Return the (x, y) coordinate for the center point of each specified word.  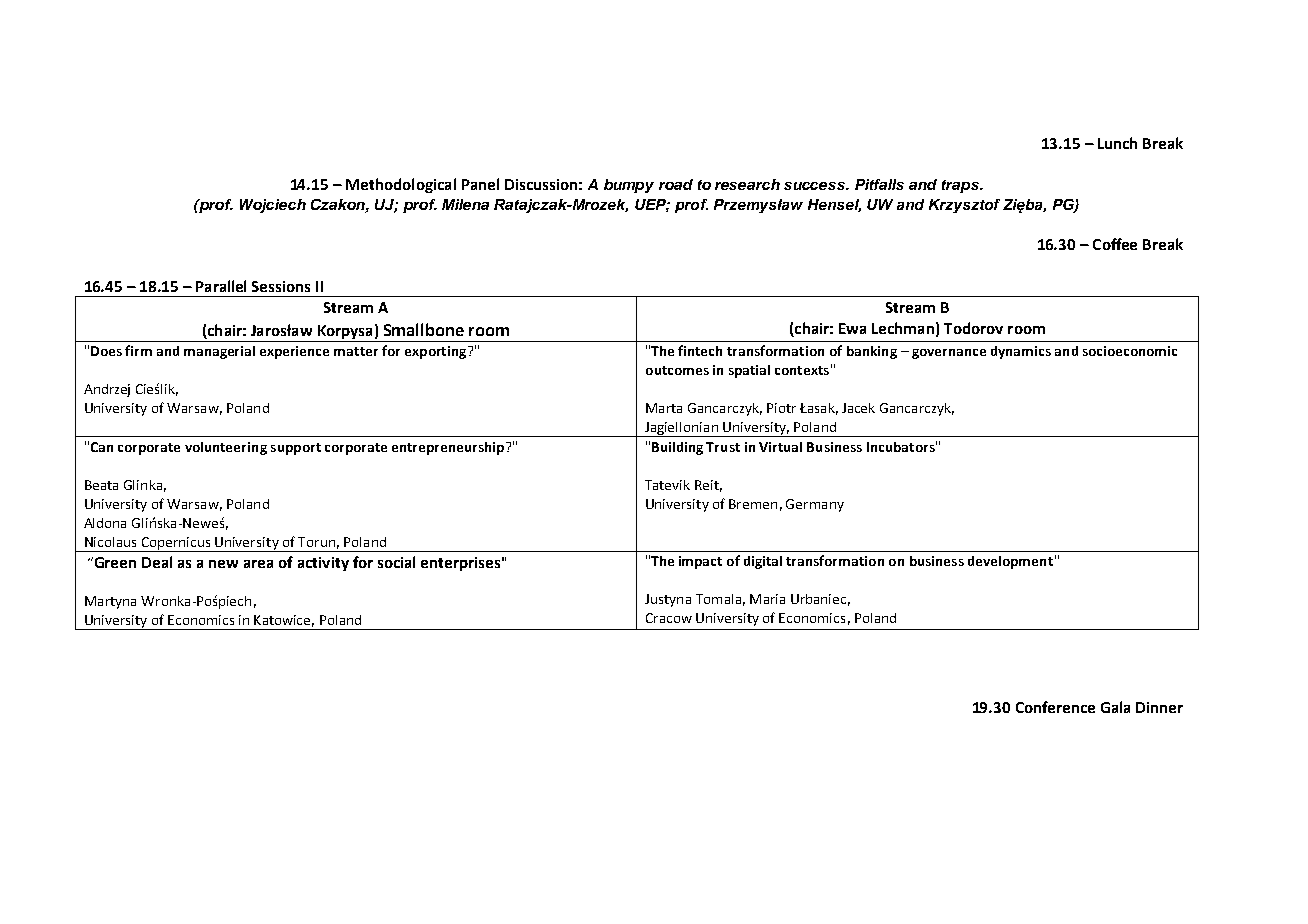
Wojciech (273, 206)
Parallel (221, 286)
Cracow (669, 618)
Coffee (1115, 244)
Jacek (858, 408)
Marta (664, 408)
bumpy (629, 186)
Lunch (1117, 143)
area (258, 564)
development (1010, 562)
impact (700, 562)
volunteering (226, 448)
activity (323, 564)
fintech (700, 350)
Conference (1055, 707)
